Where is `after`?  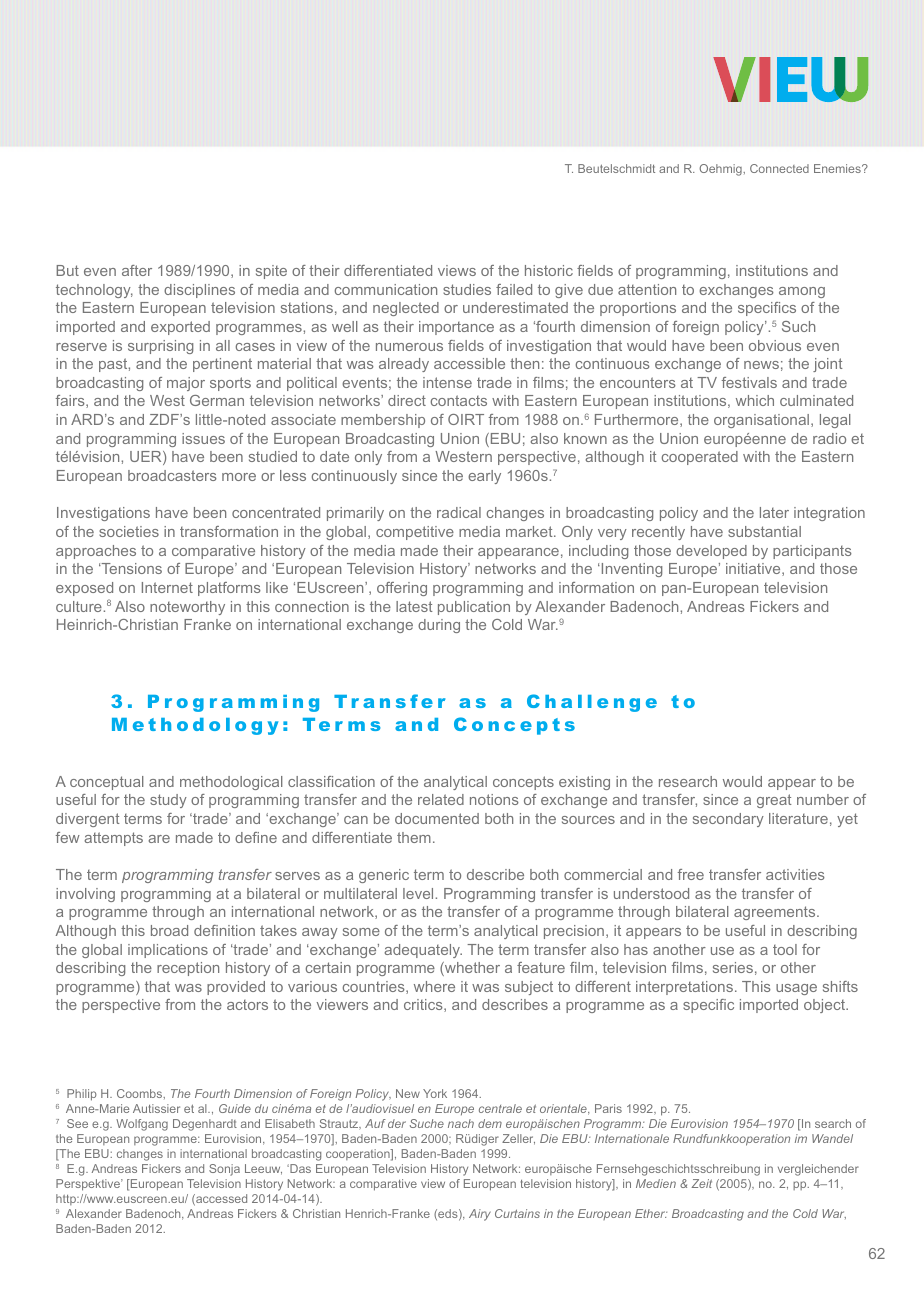
after is located at coordinates (137, 270).
